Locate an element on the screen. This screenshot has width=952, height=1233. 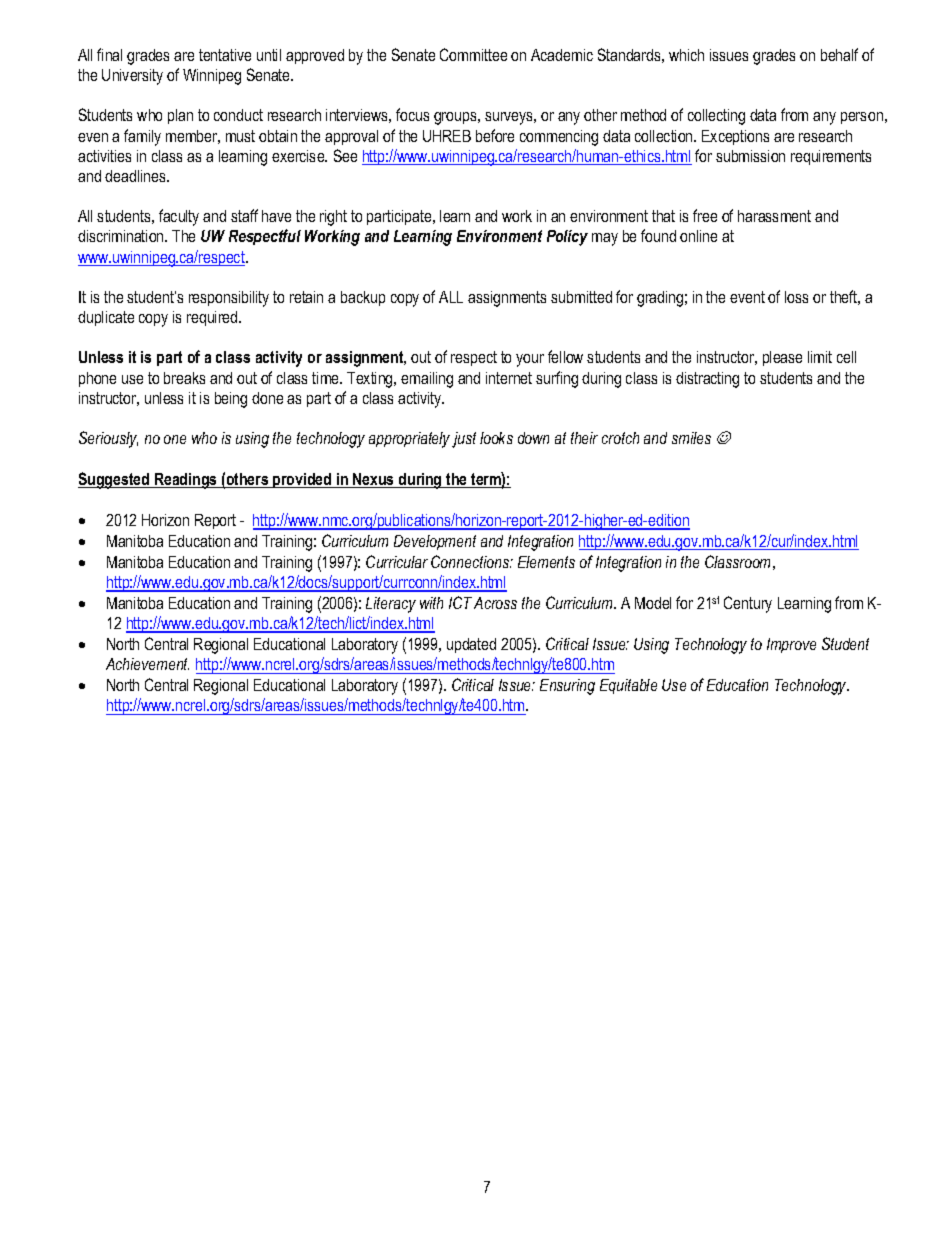
Century is located at coordinates (748, 604).
